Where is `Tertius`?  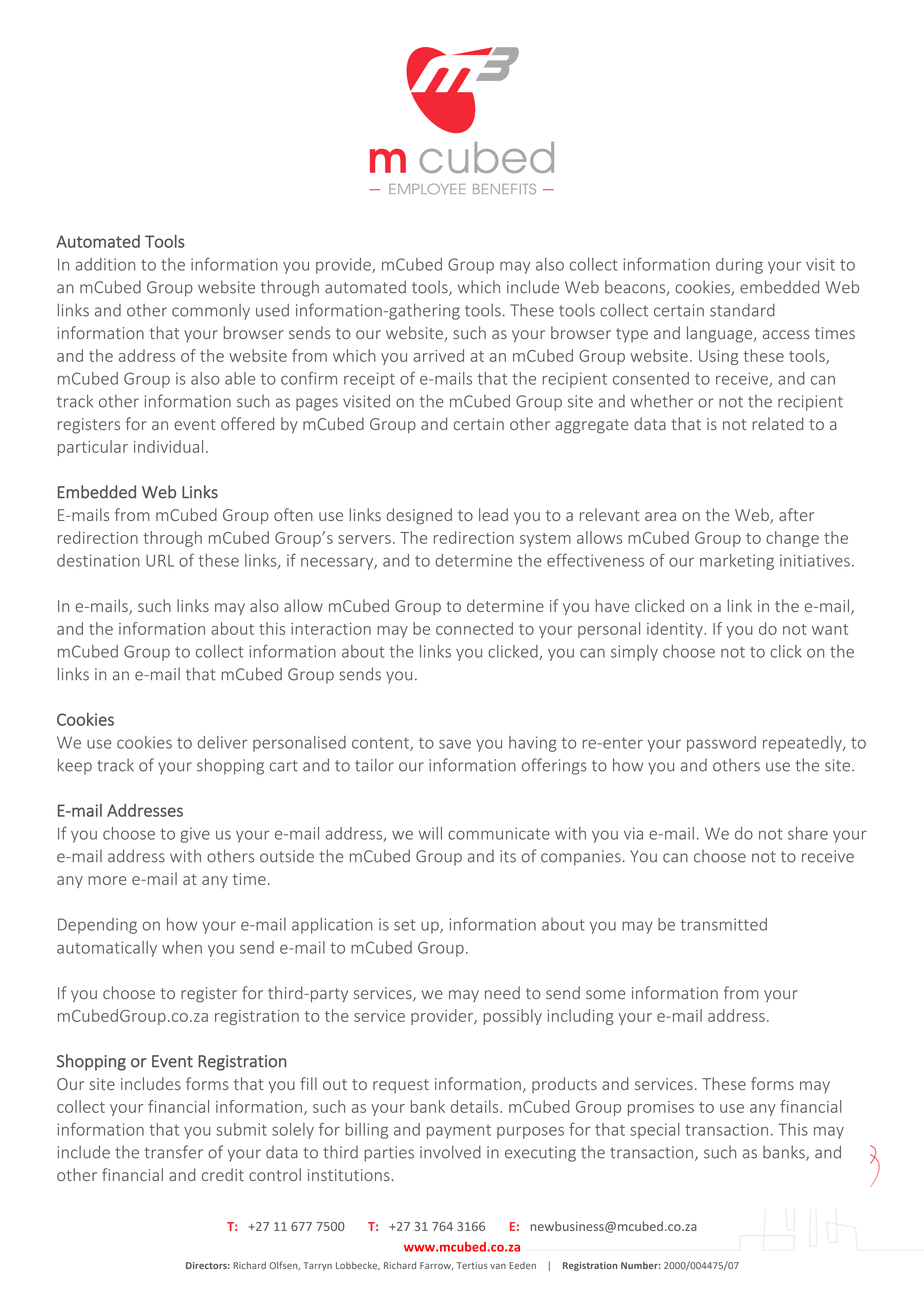 Tertius is located at coordinates (472, 1265).
